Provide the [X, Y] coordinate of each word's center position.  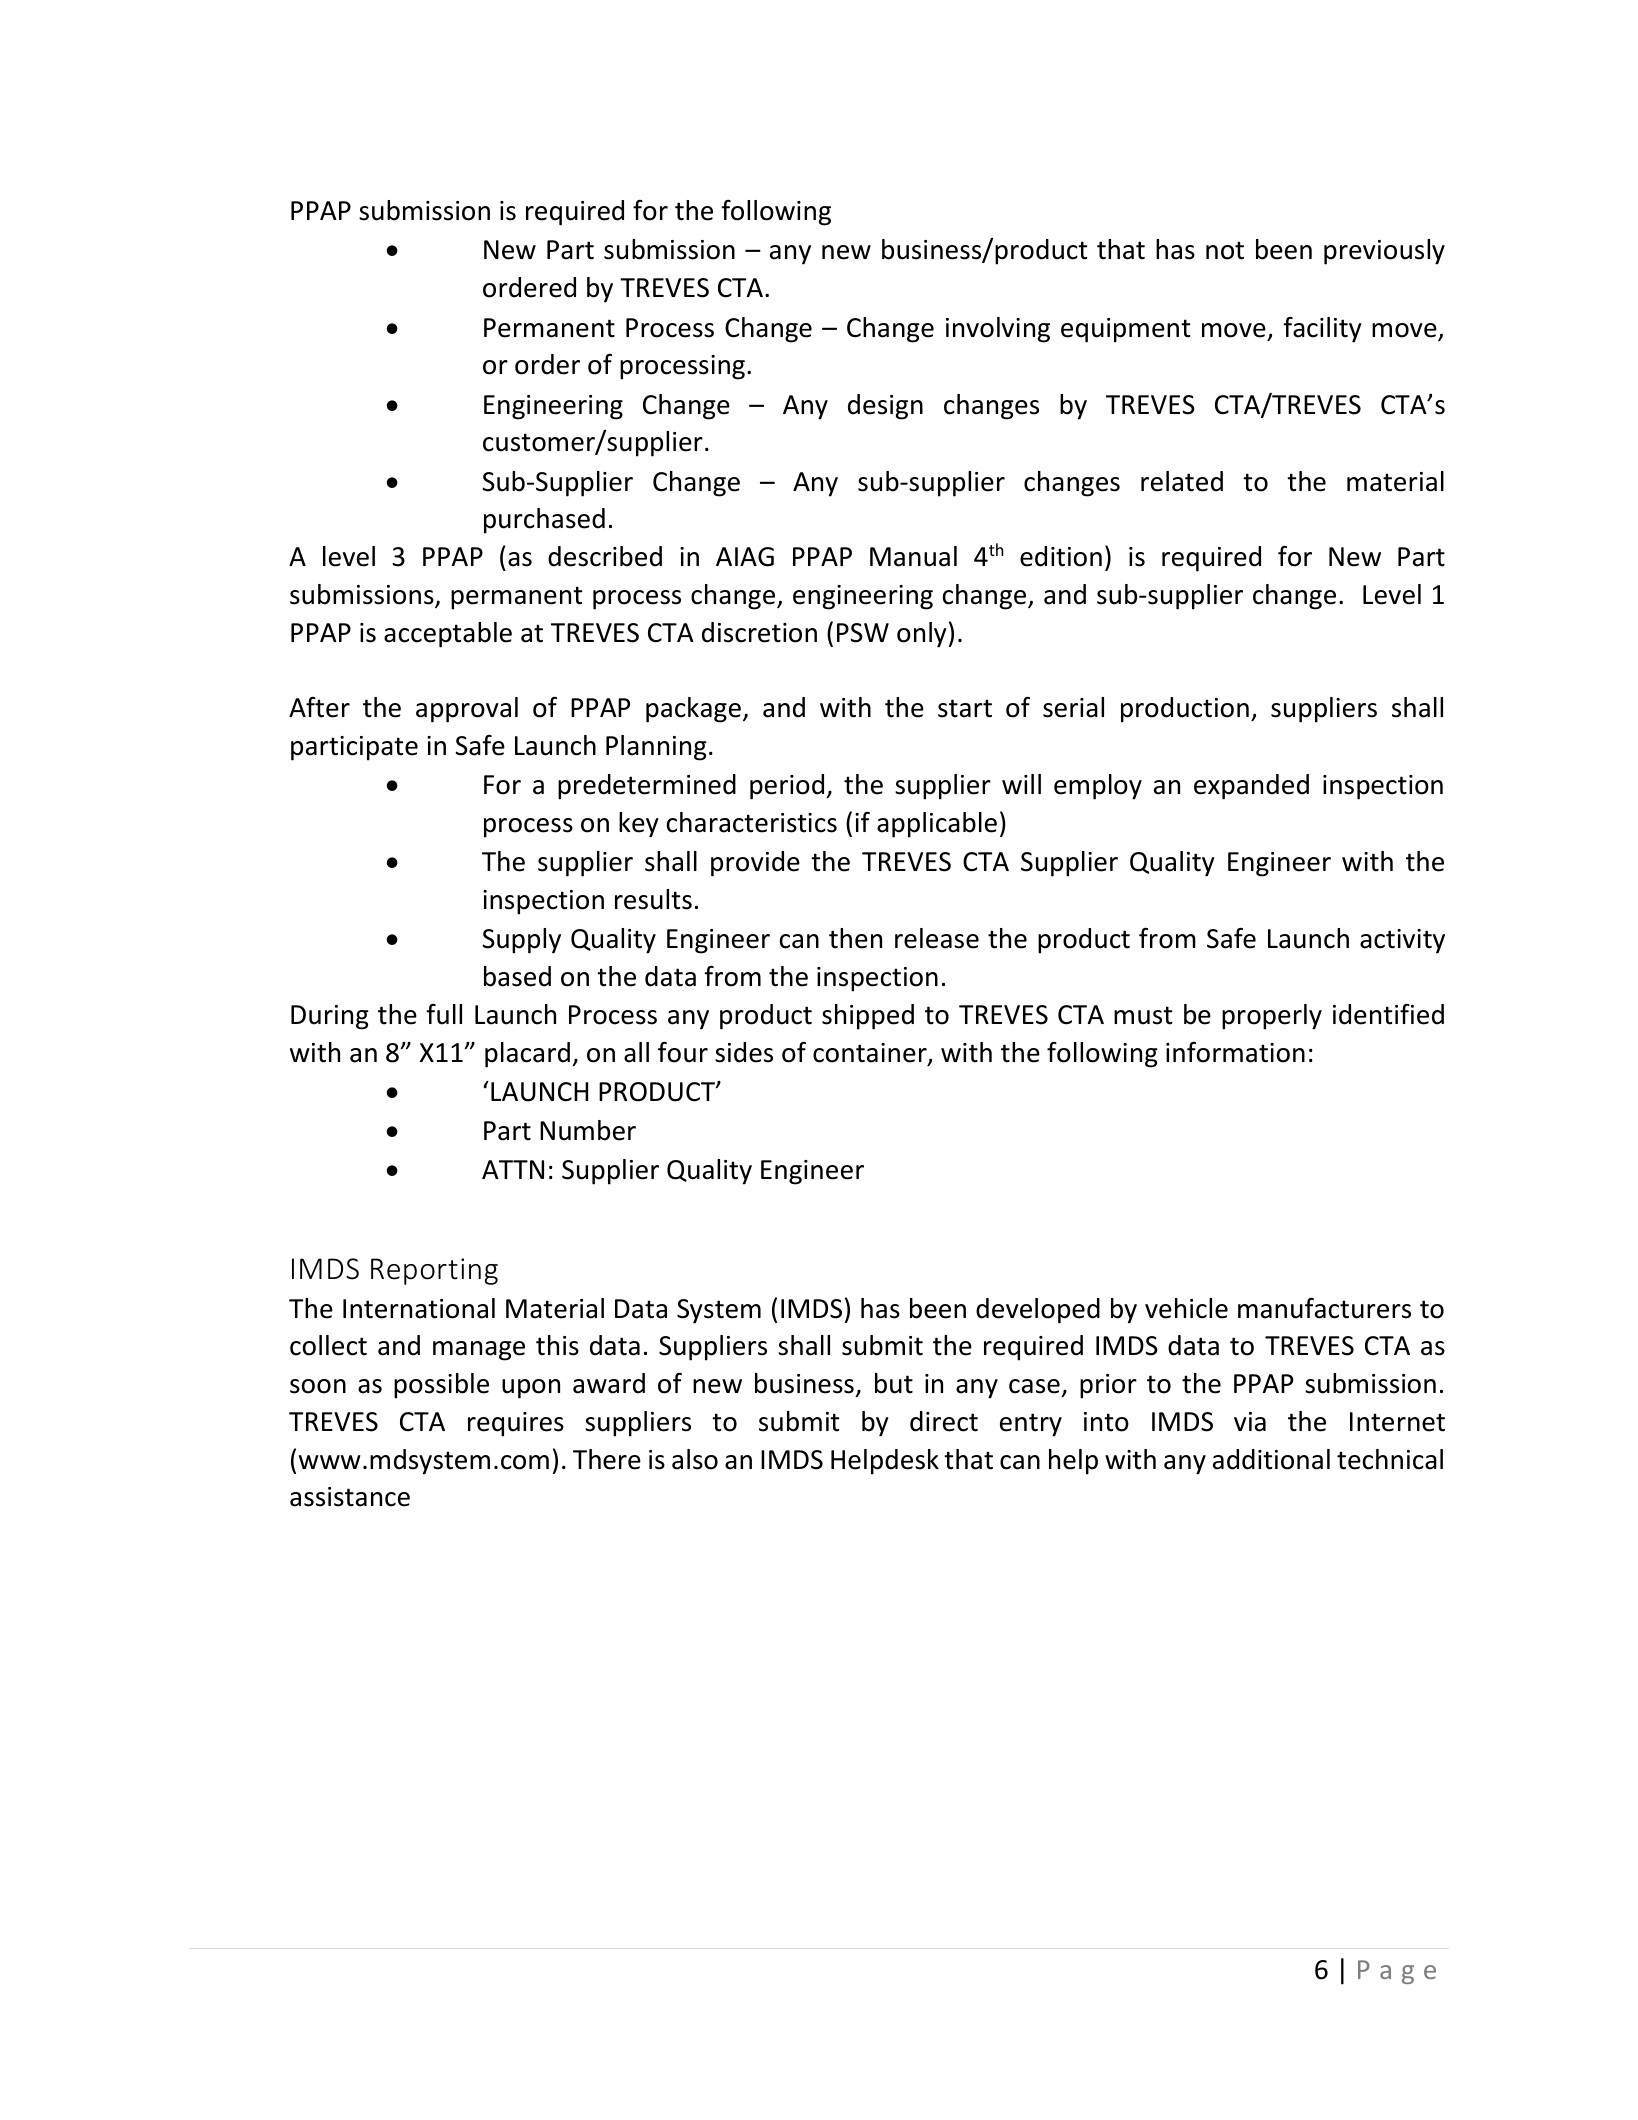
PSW [863, 633]
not [1225, 250]
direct [944, 1421]
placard [527, 1055]
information [1235, 1052]
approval [467, 710]
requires [516, 1424]
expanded [1251, 787]
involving [998, 330]
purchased [544, 521]
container [871, 1054]
